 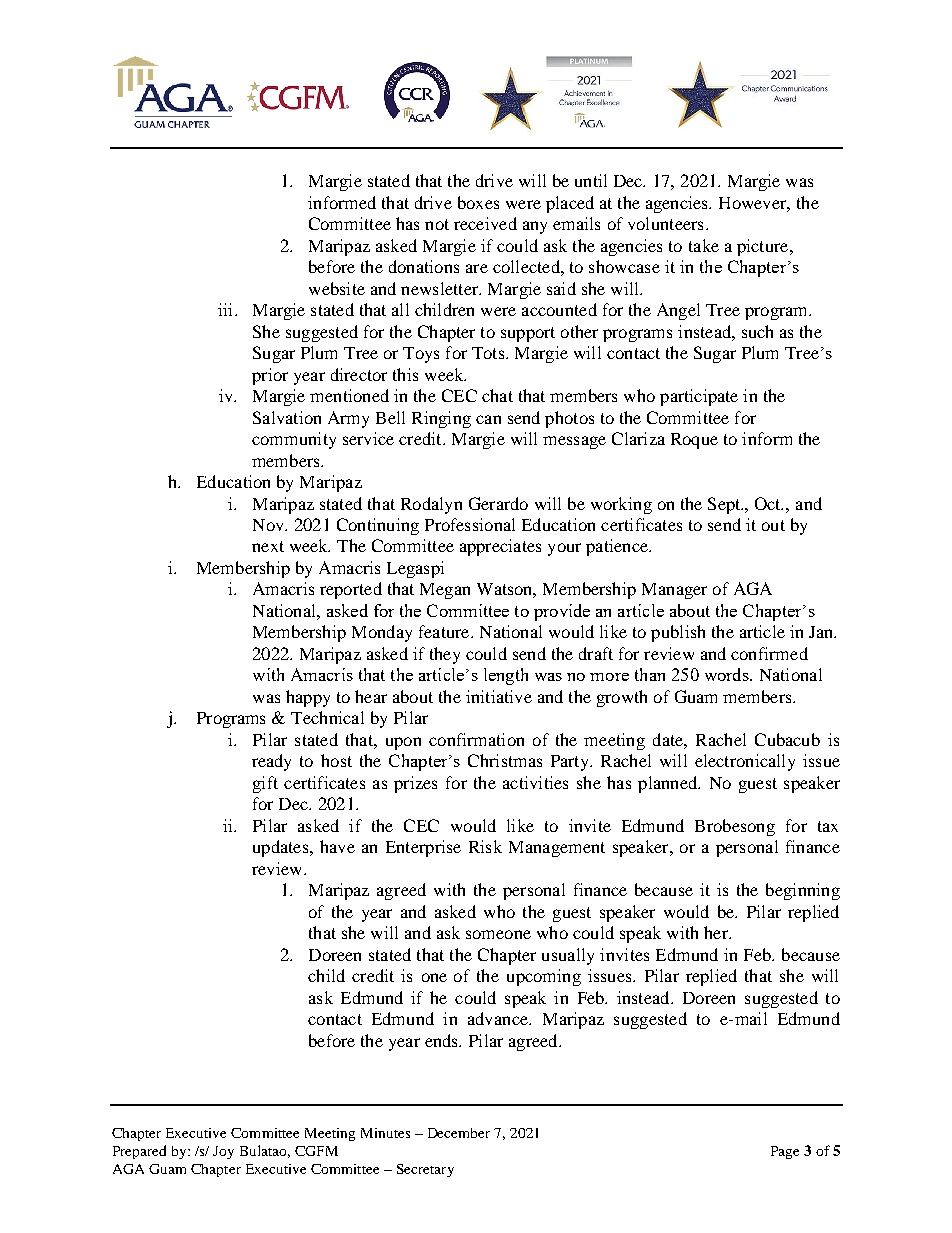 What do you see at coordinates (506, 676) in the page?
I see `length` at bounding box center [506, 676].
